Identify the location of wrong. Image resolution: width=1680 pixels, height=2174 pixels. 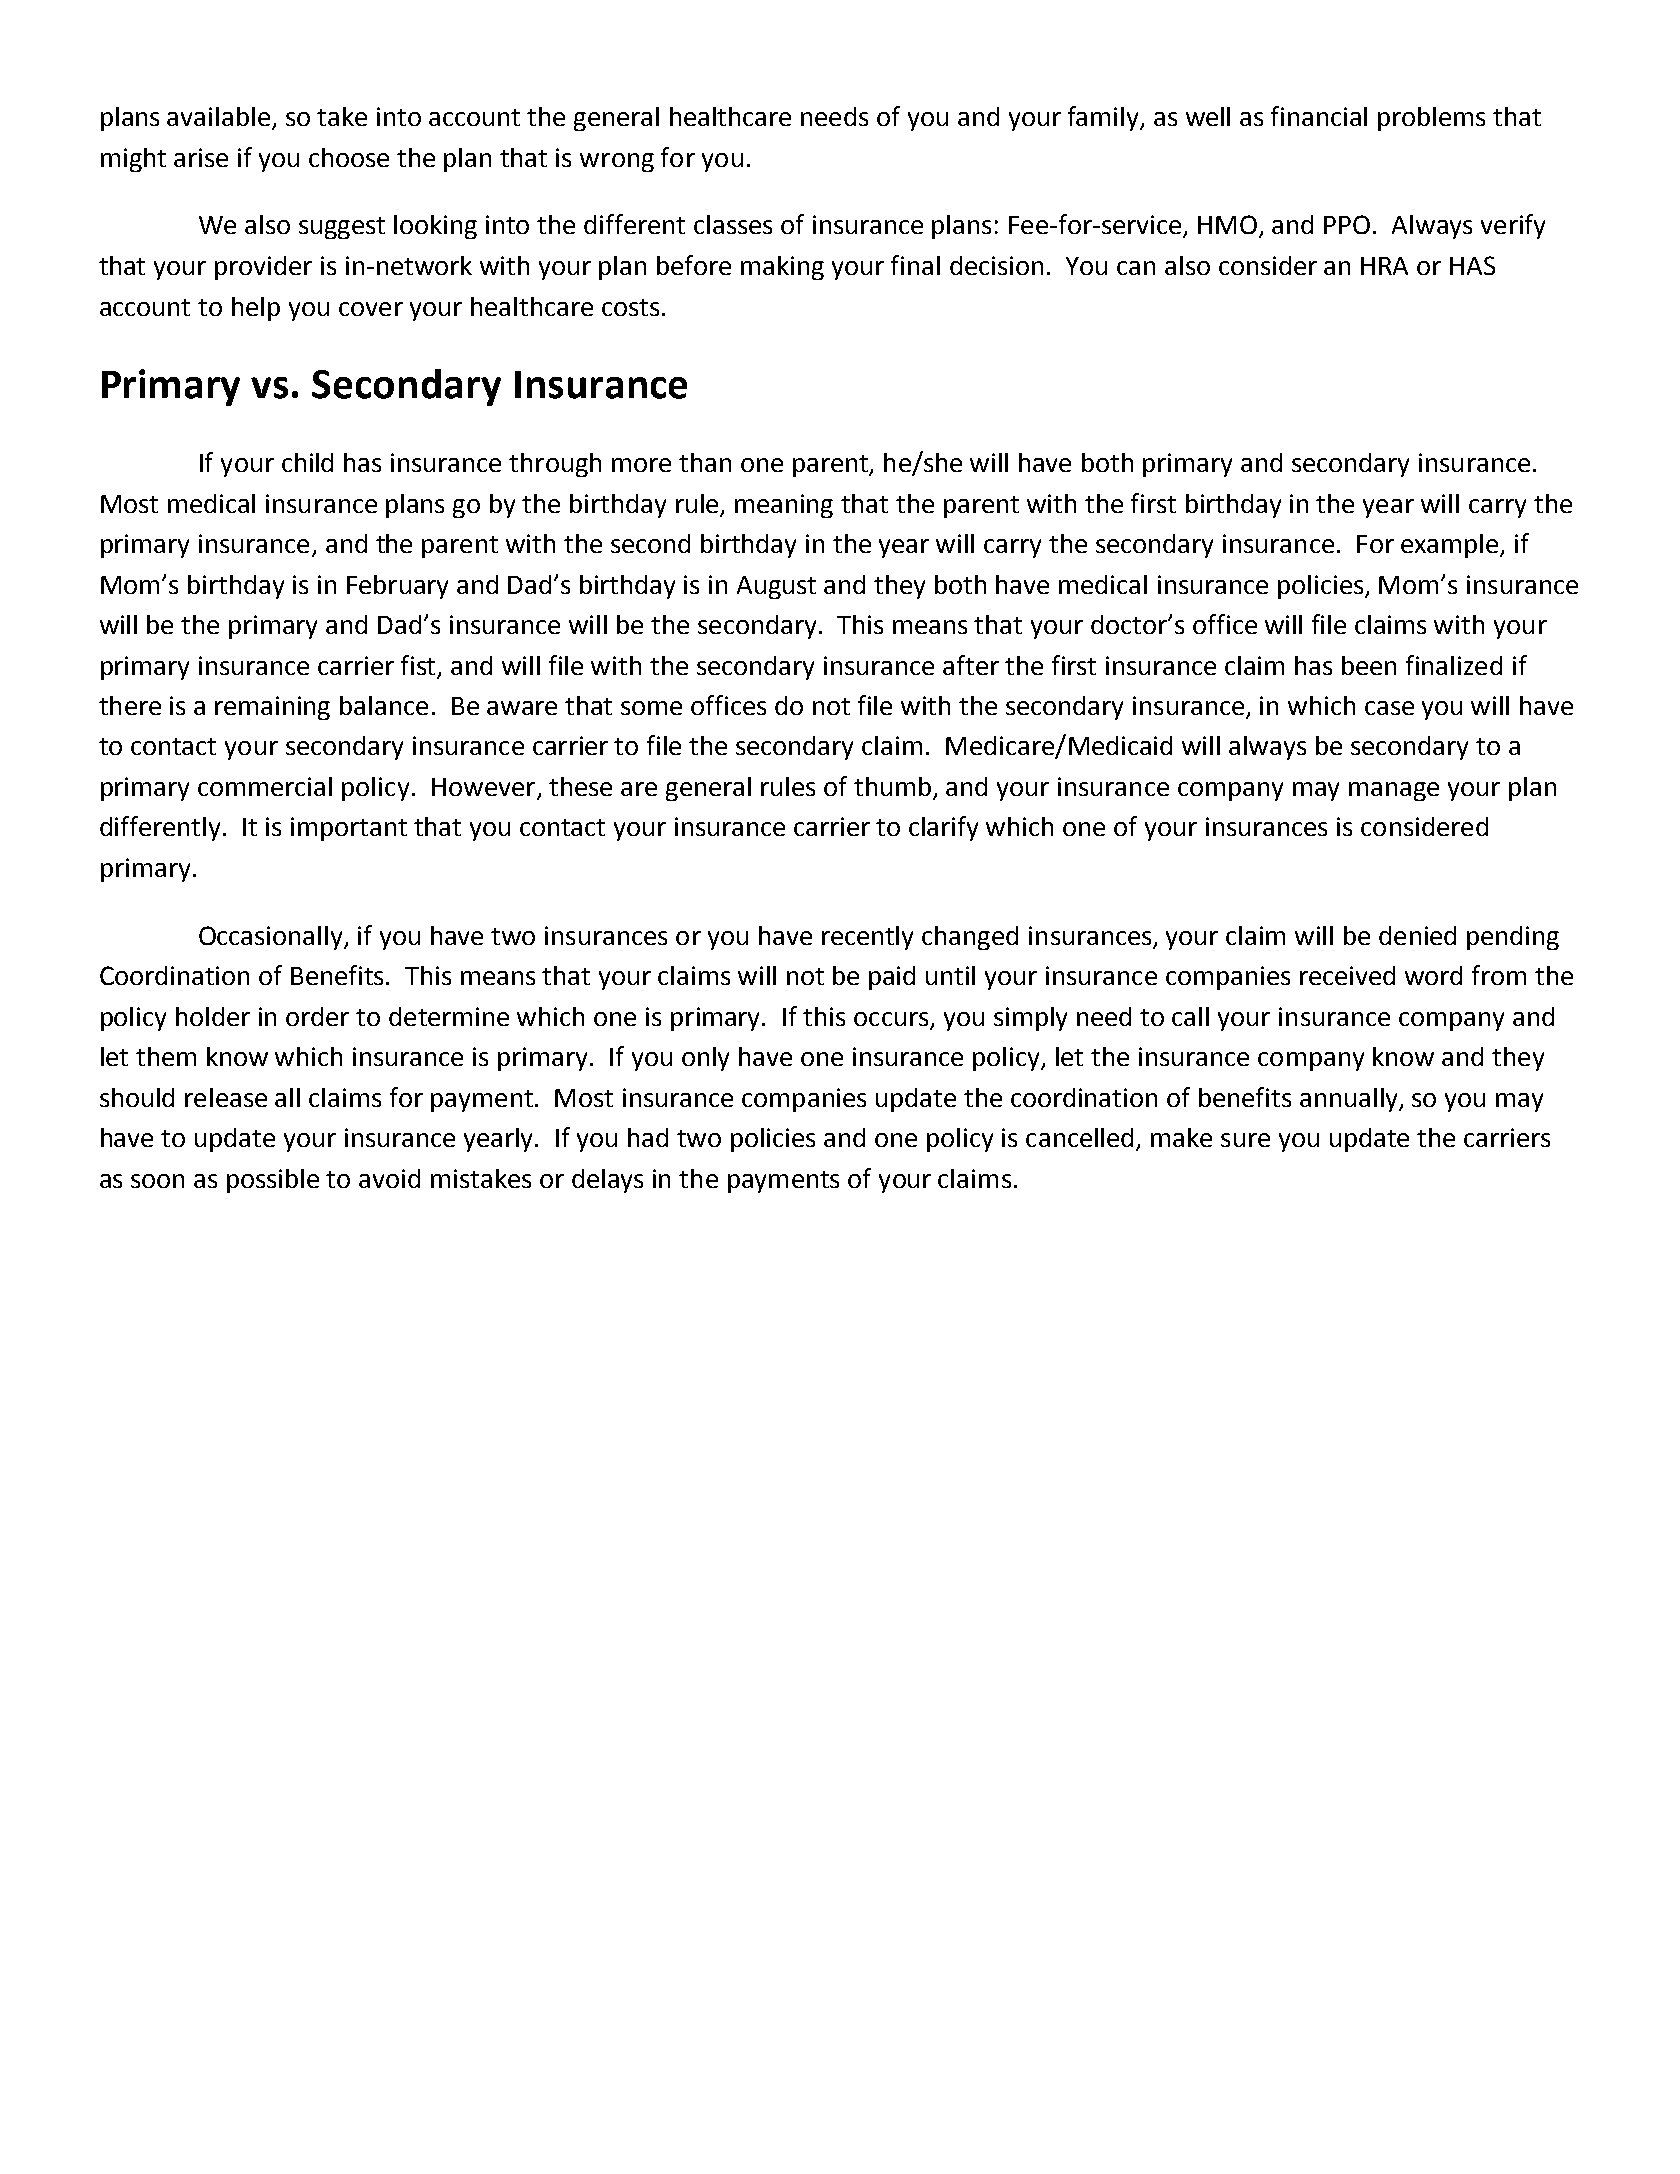
(617, 162).
